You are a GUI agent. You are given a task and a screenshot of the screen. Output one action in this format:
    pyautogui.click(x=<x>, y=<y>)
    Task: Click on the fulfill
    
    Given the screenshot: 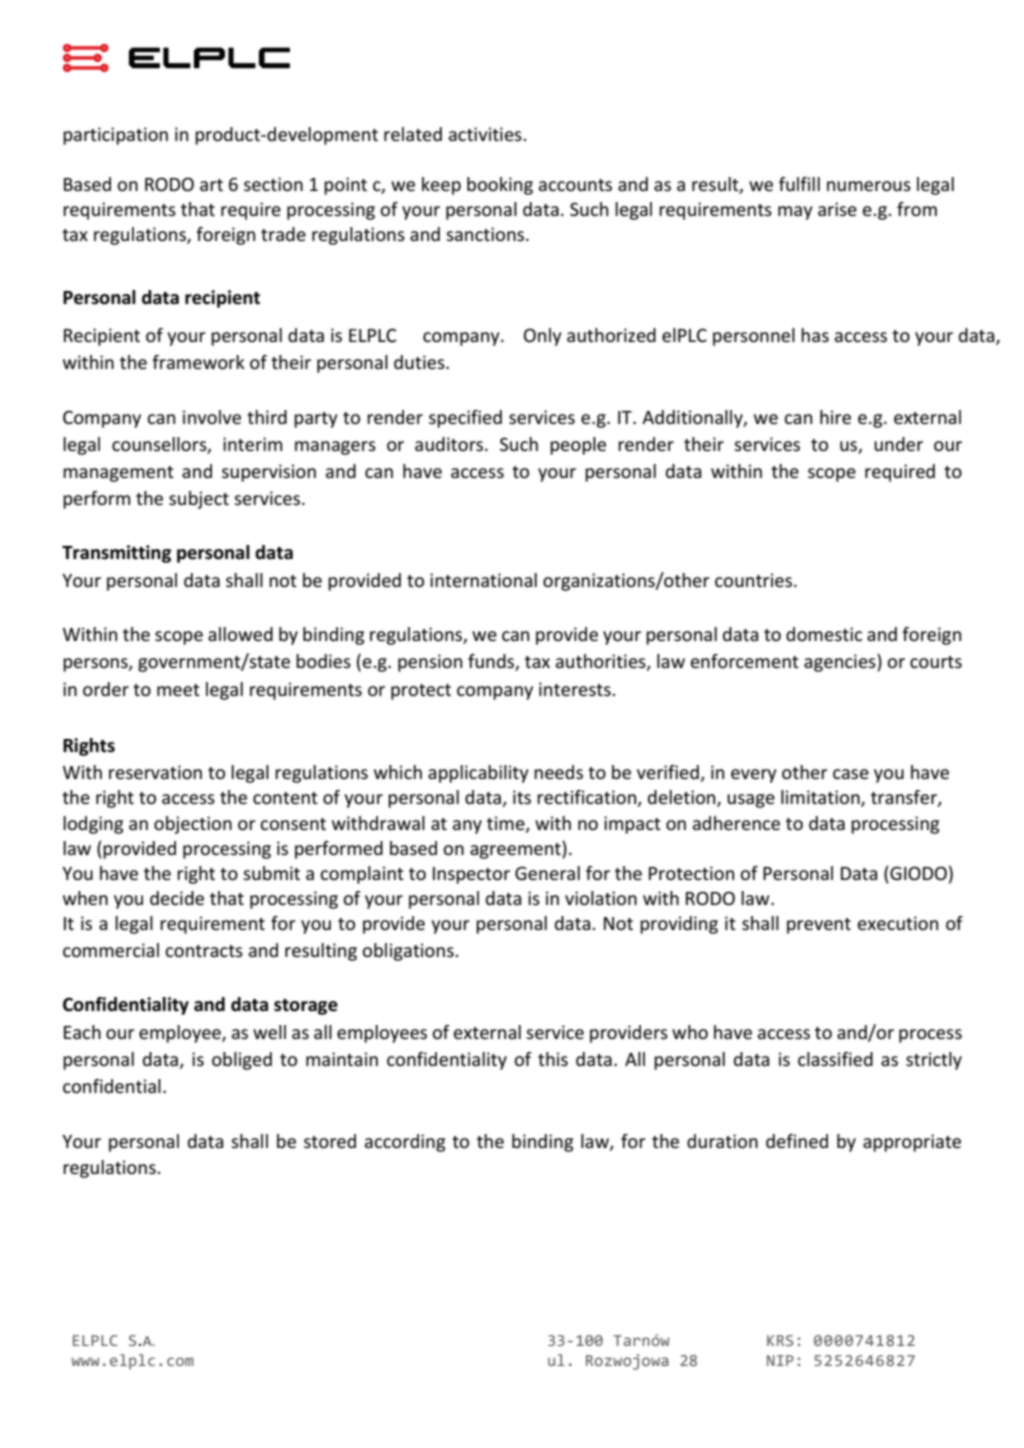 What is the action you would take?
    pyautogui.click(x=799, y=184)
